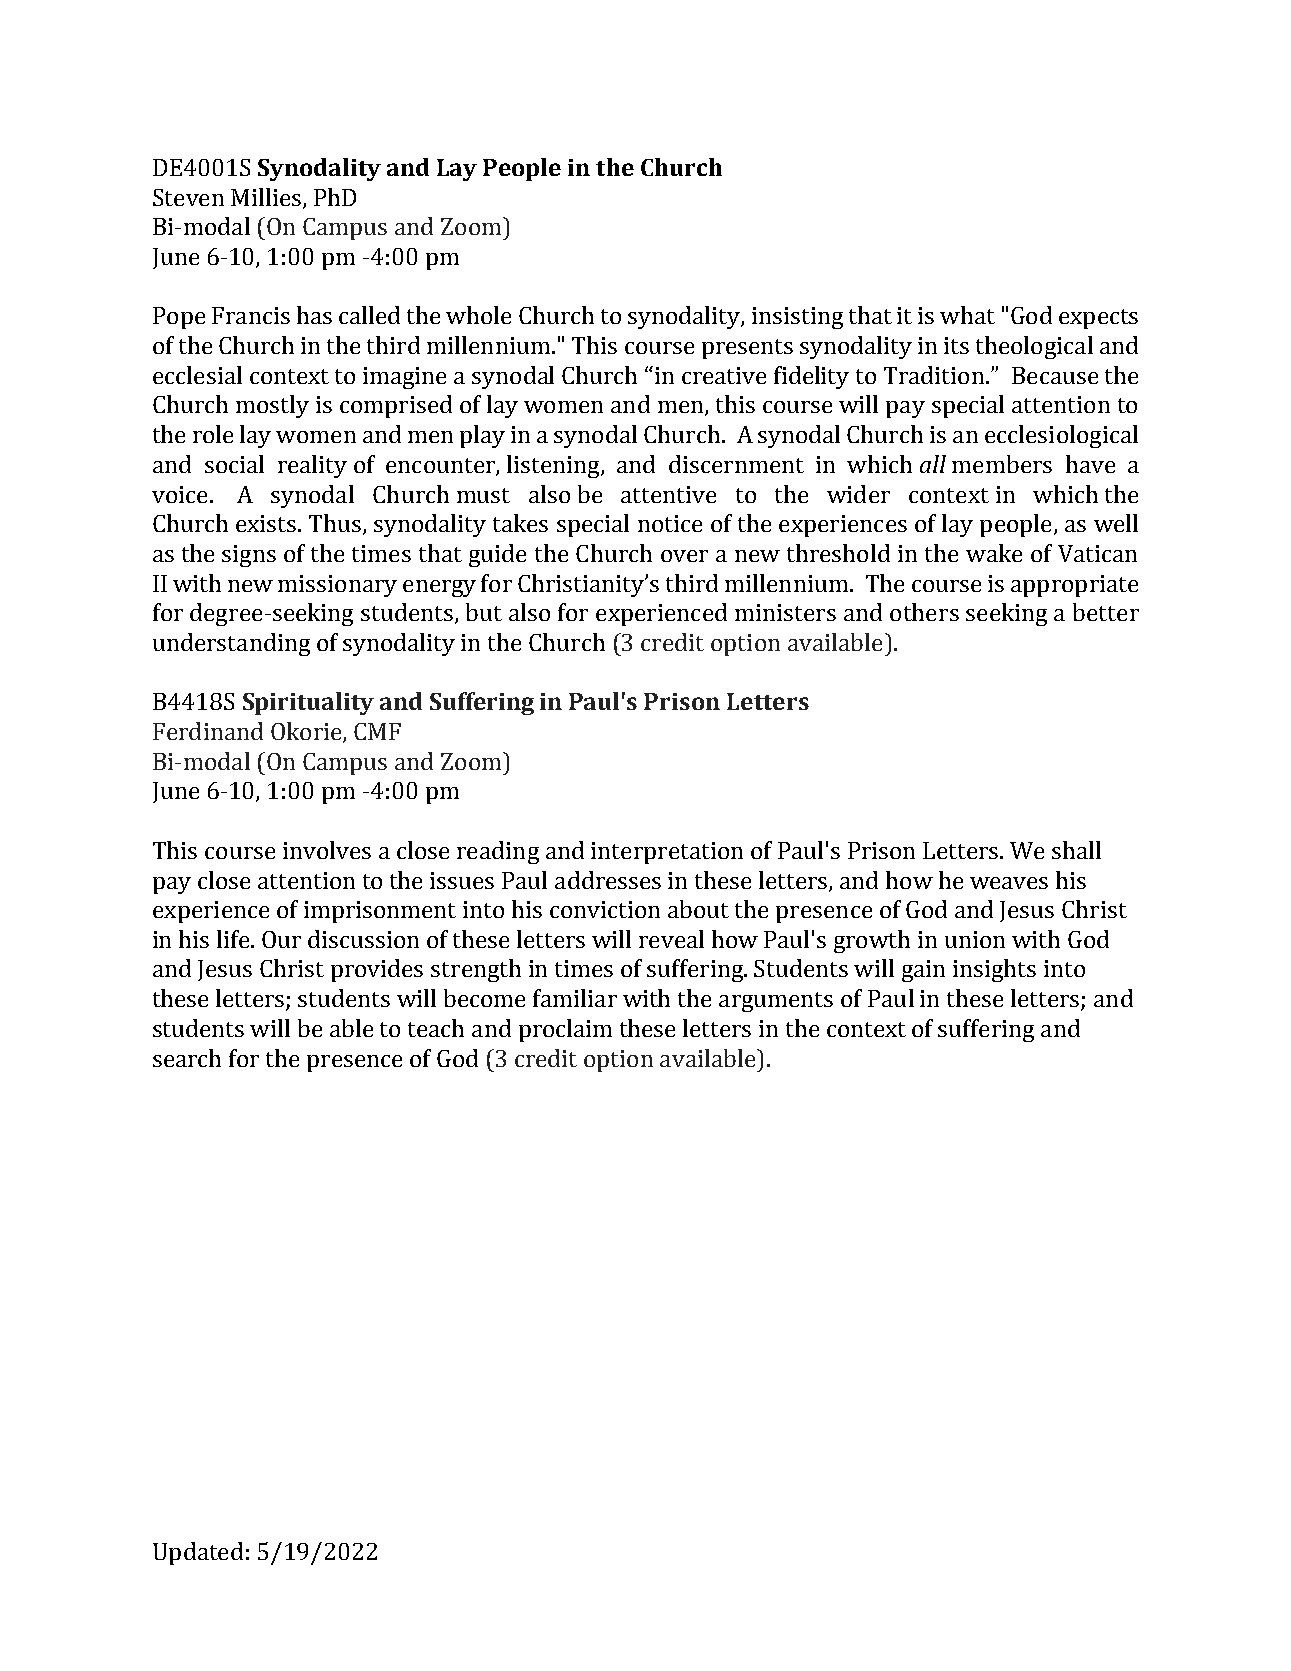 This document has height=1671, width=1291. Describe the element at coordinates (967, 315) in the document. I see `what` at that location.
